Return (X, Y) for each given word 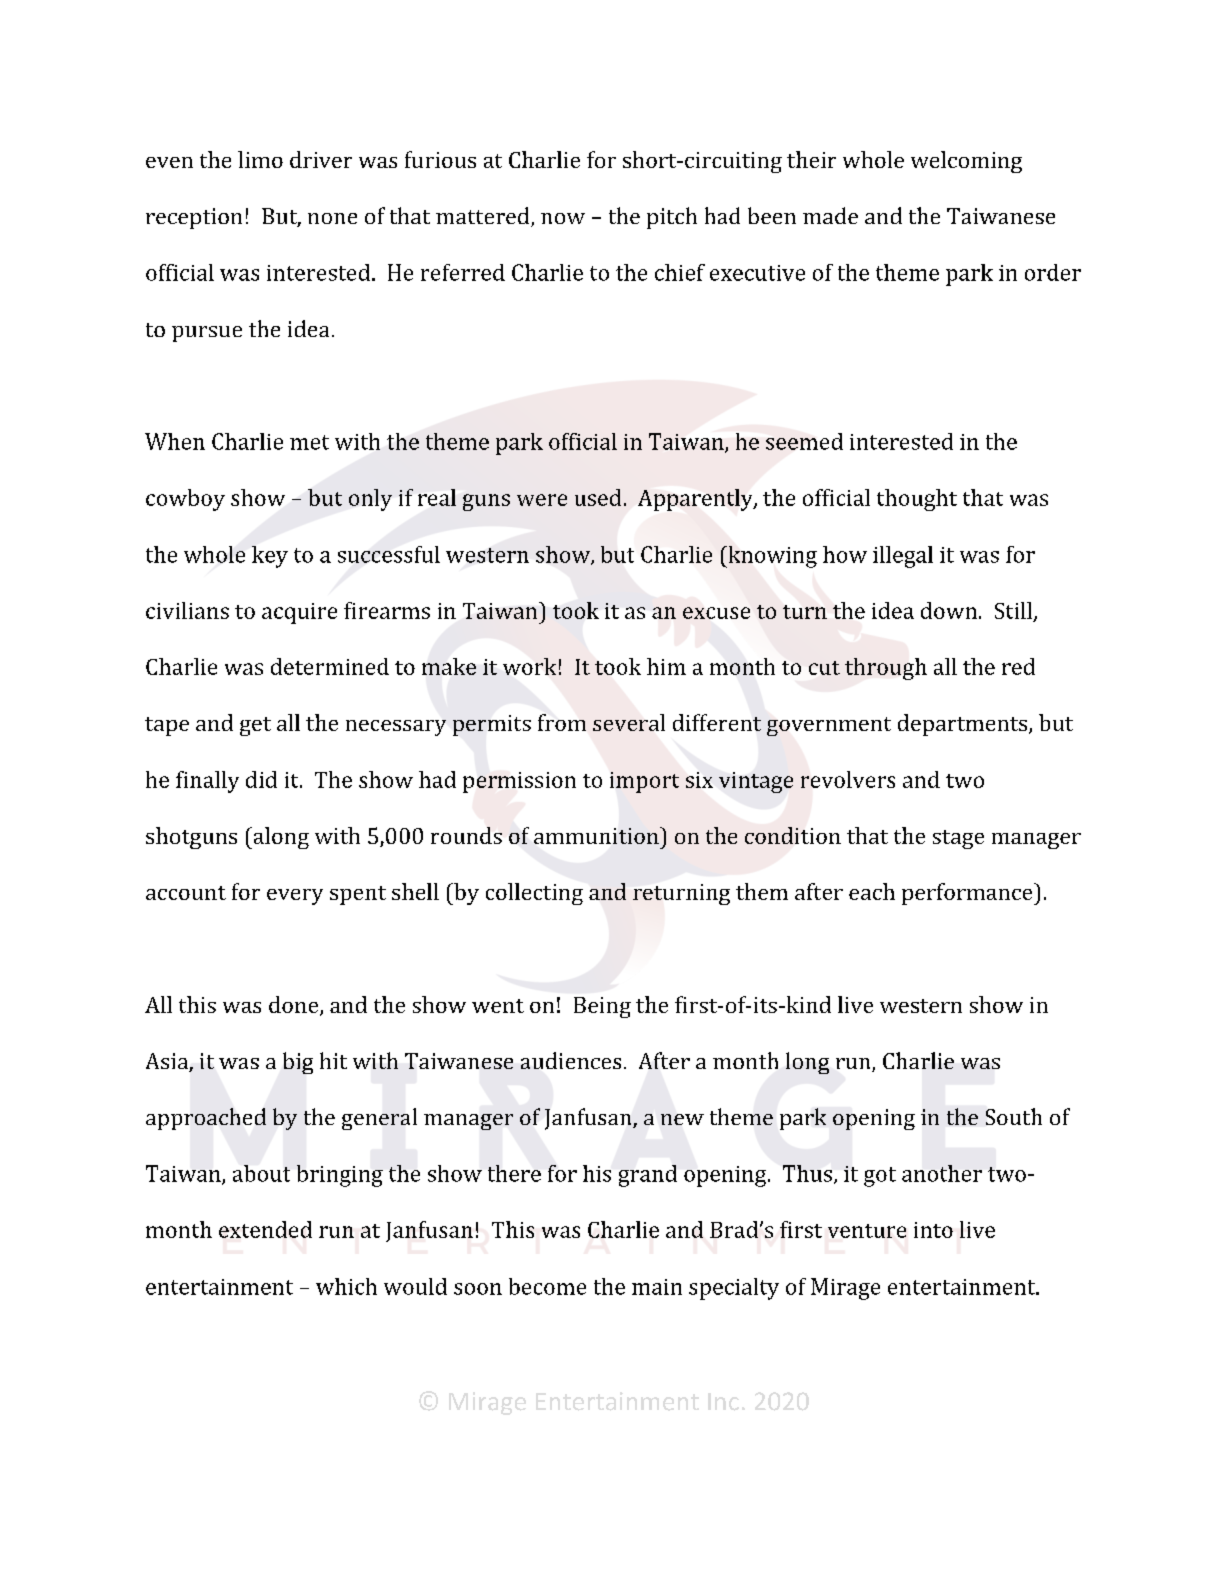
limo (260, 159)
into (933, 1230)
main (657, 1287)
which (346, 1286)
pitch (672, 218)
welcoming (966, 162)
